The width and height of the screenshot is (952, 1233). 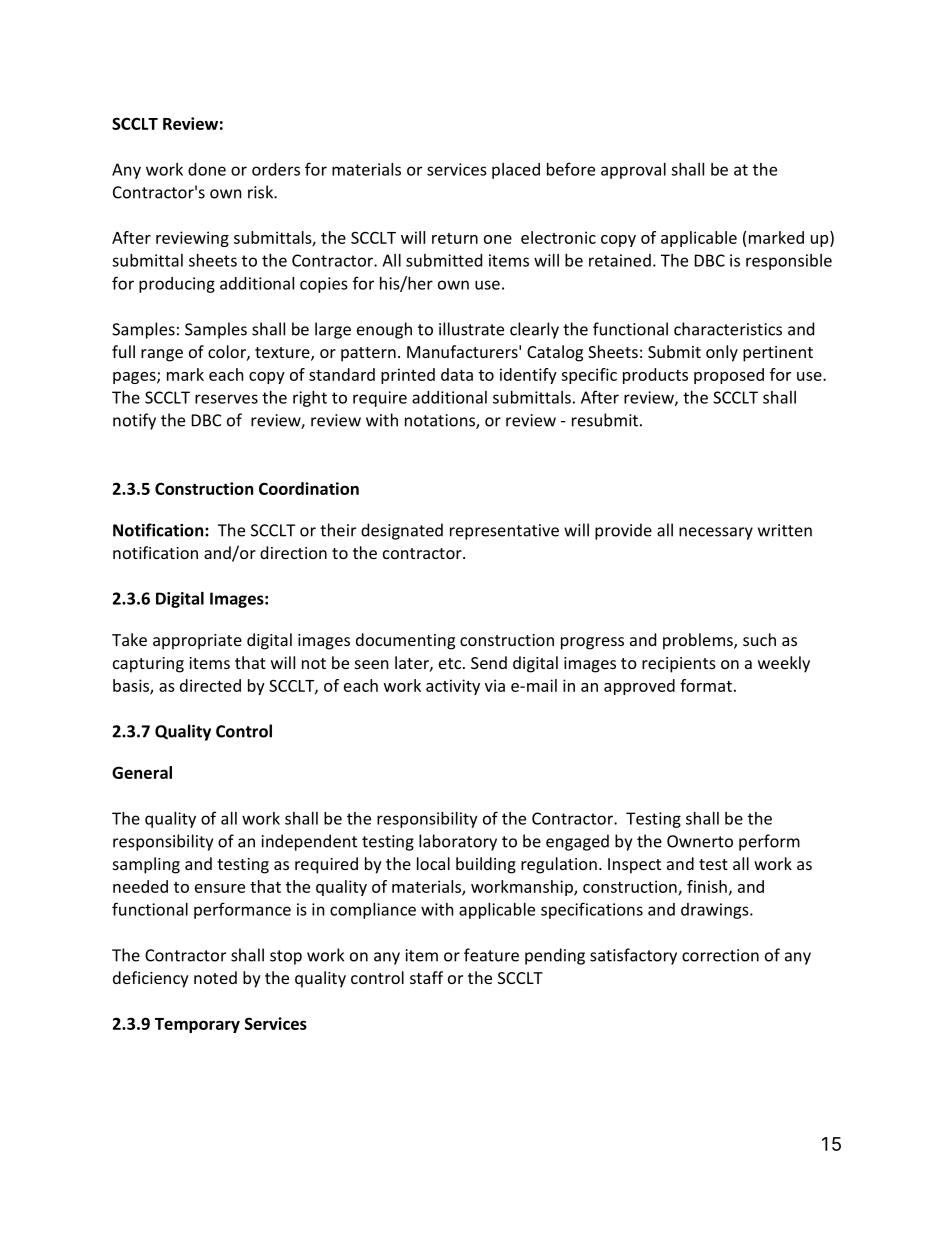 I want to click on appropriate, so click(x=197, y=642).
